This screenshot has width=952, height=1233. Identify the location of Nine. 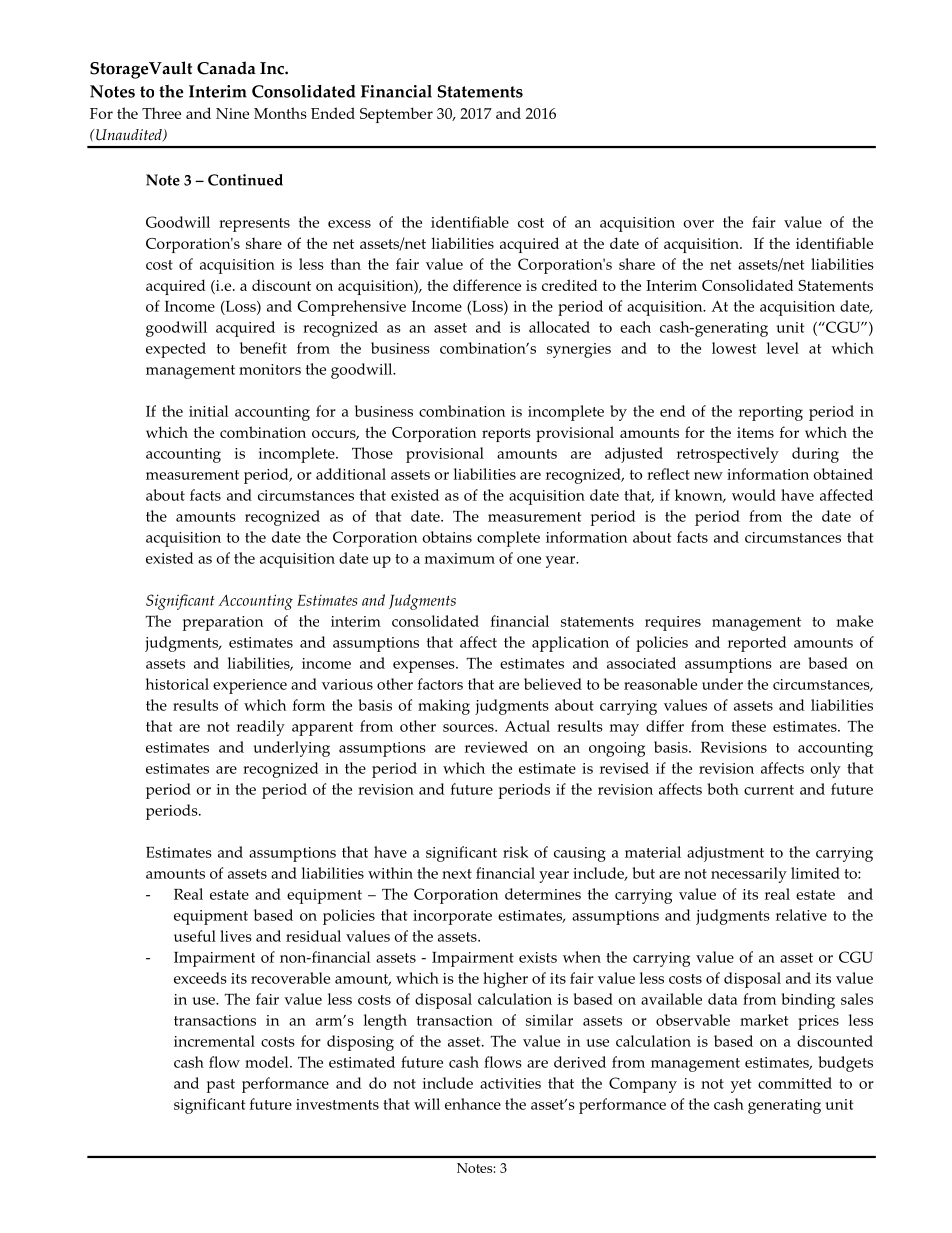
(232, 113).
